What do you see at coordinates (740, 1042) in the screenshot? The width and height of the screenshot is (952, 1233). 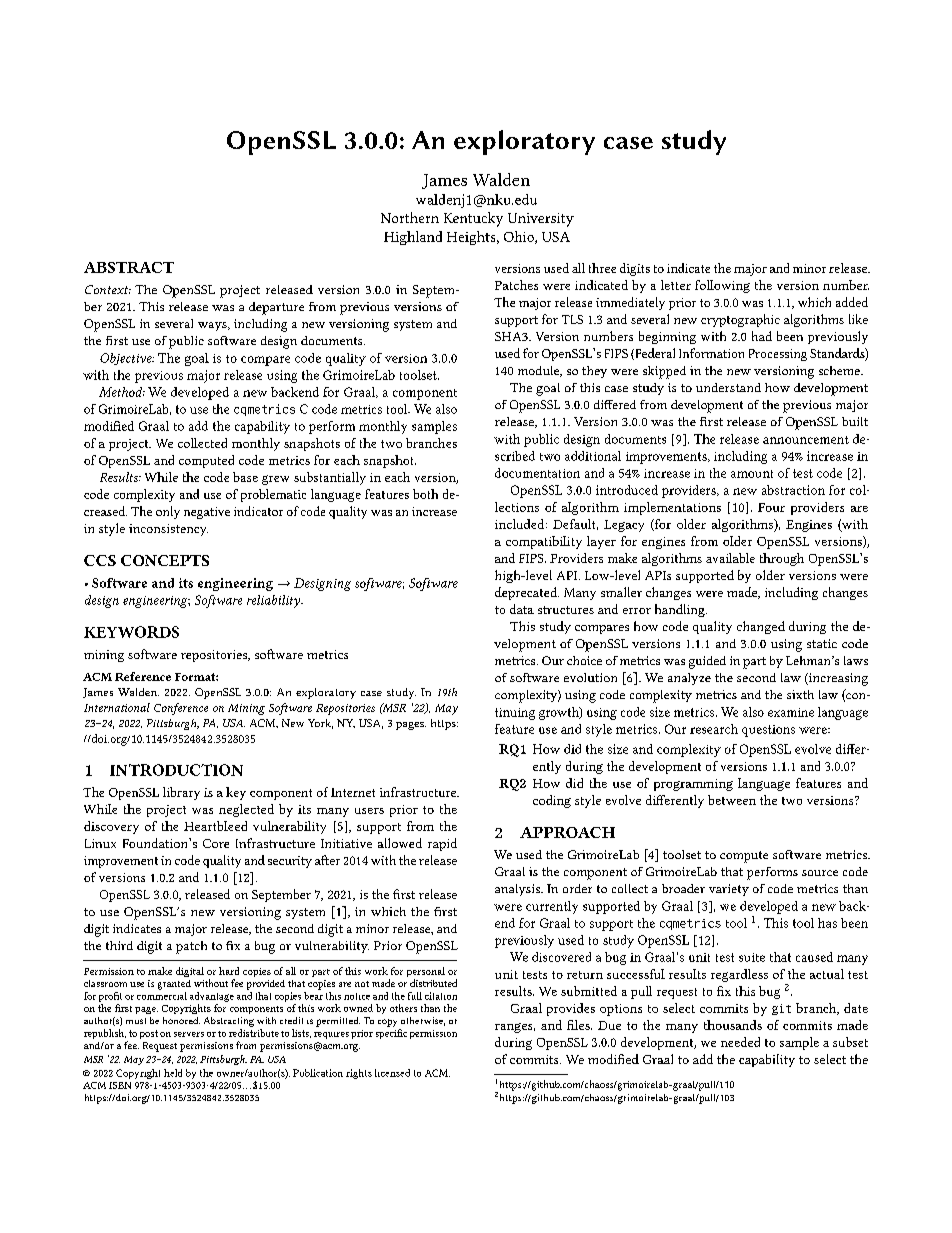 I see `needed` at bounding box center [740, 1042].
